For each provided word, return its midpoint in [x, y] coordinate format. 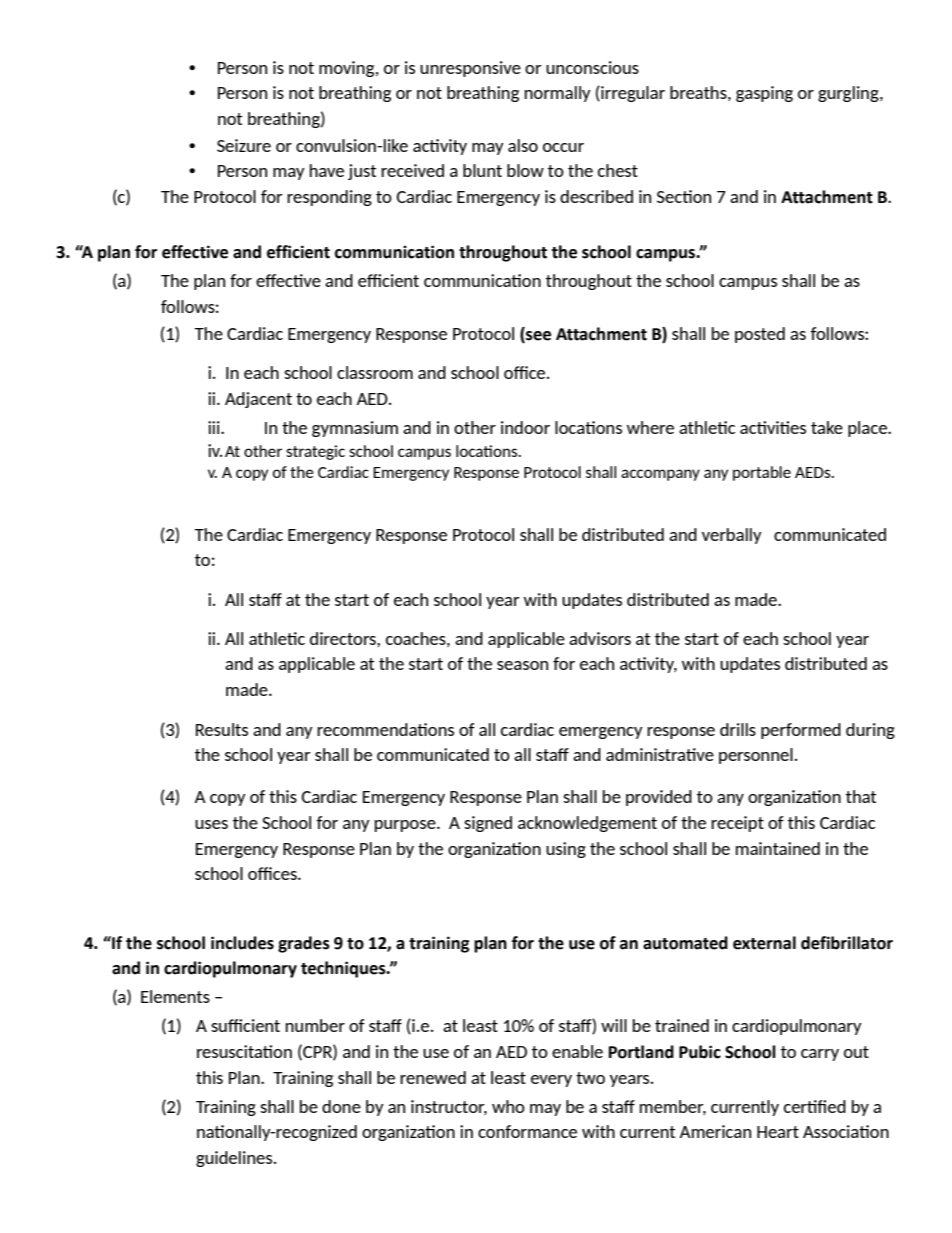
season [522, 665]
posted [760, 335]
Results [222, 729]
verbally [732, 536]
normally [558, 94]
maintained [778, 848]
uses [211, 824]
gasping [764, 94]
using [566, 850]
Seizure [244, 145]
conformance [527, 1131]
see [537, 335]
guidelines [235, 1159]
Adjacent [258, 400]
